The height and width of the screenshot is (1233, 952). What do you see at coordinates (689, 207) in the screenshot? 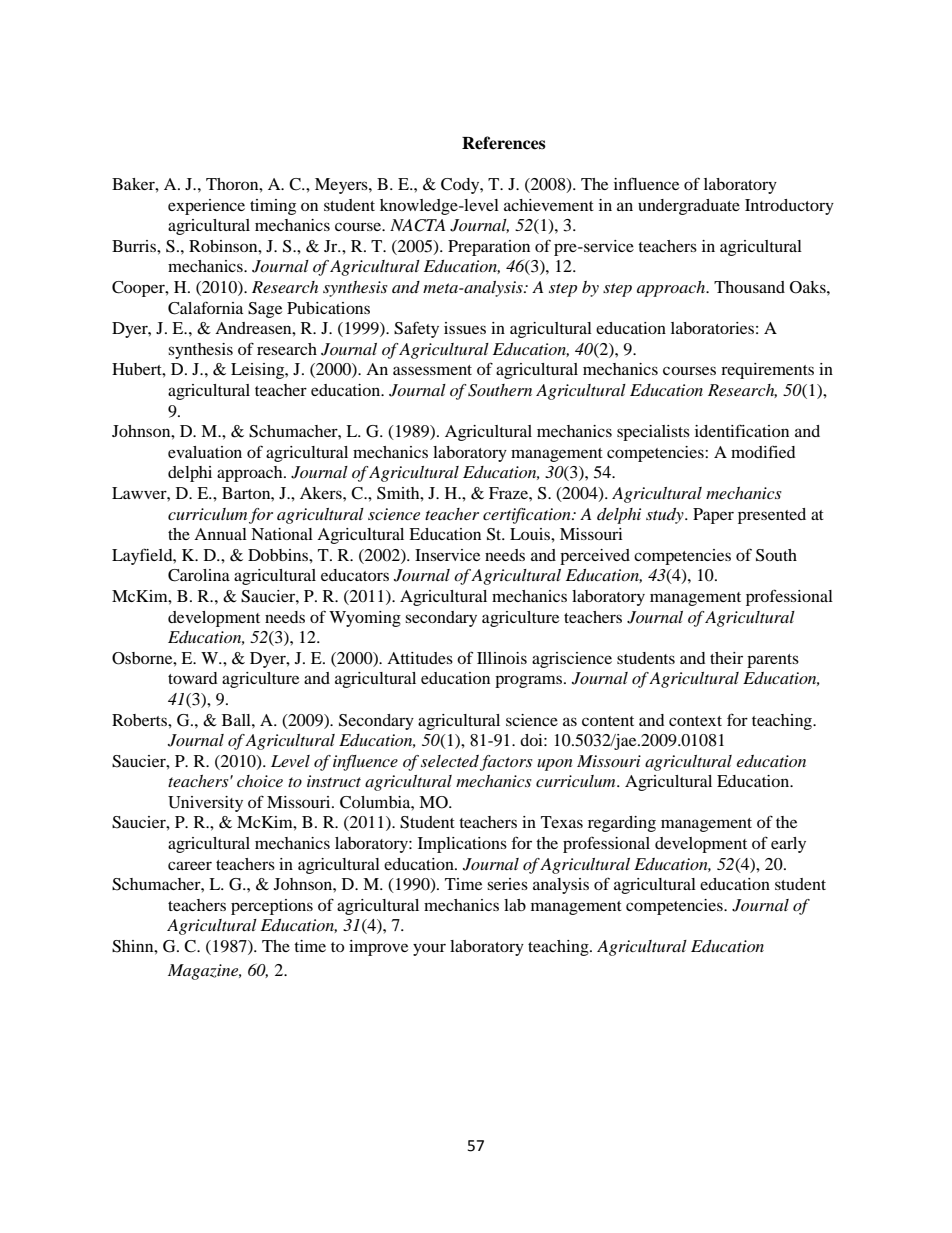
I see `undergraduate` at bounding box center [689, 207].
